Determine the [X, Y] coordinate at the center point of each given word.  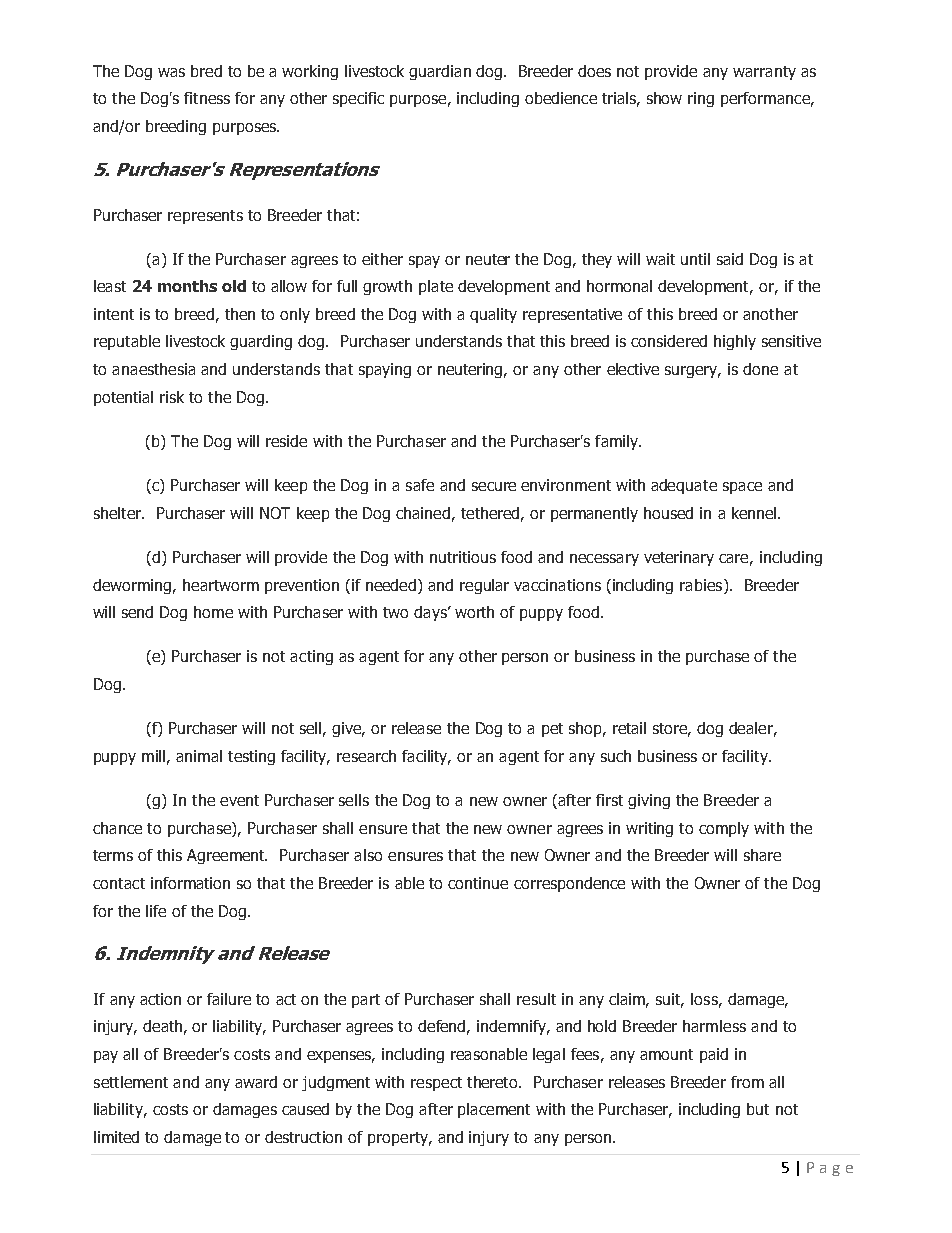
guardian [440, 72]
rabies [702, 585]
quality [493, 315]
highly [735, 342]
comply [724, 829]
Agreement [227, 856]
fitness [207, 98]
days [431, 613]
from [747, 1082]
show [664, 98]
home [213, 612]
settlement [131, 1082]
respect [436, 1084]
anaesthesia [153, 369]
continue [478, 883]
